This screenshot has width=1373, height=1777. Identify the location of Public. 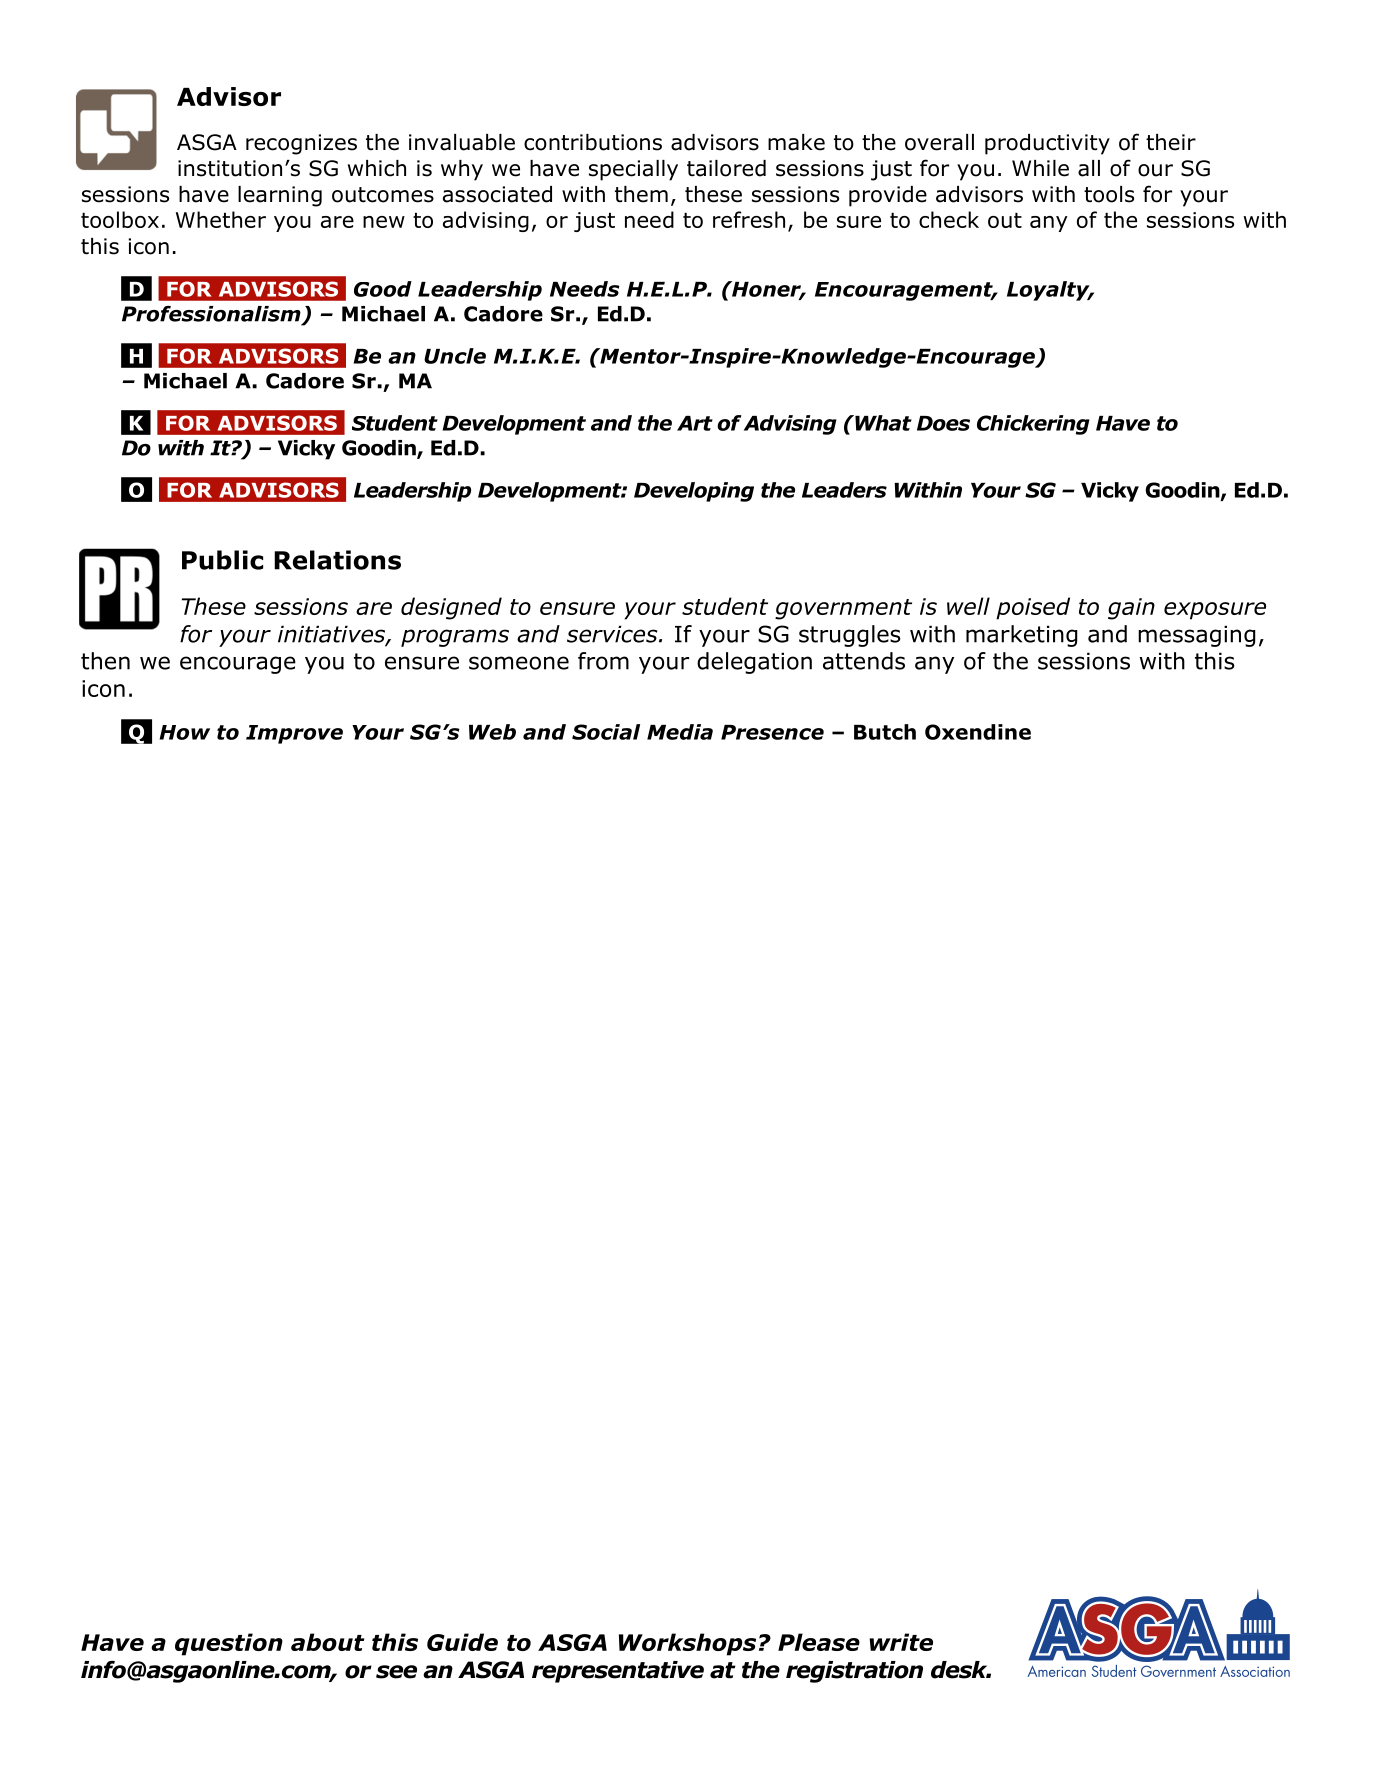
(222, 560).
